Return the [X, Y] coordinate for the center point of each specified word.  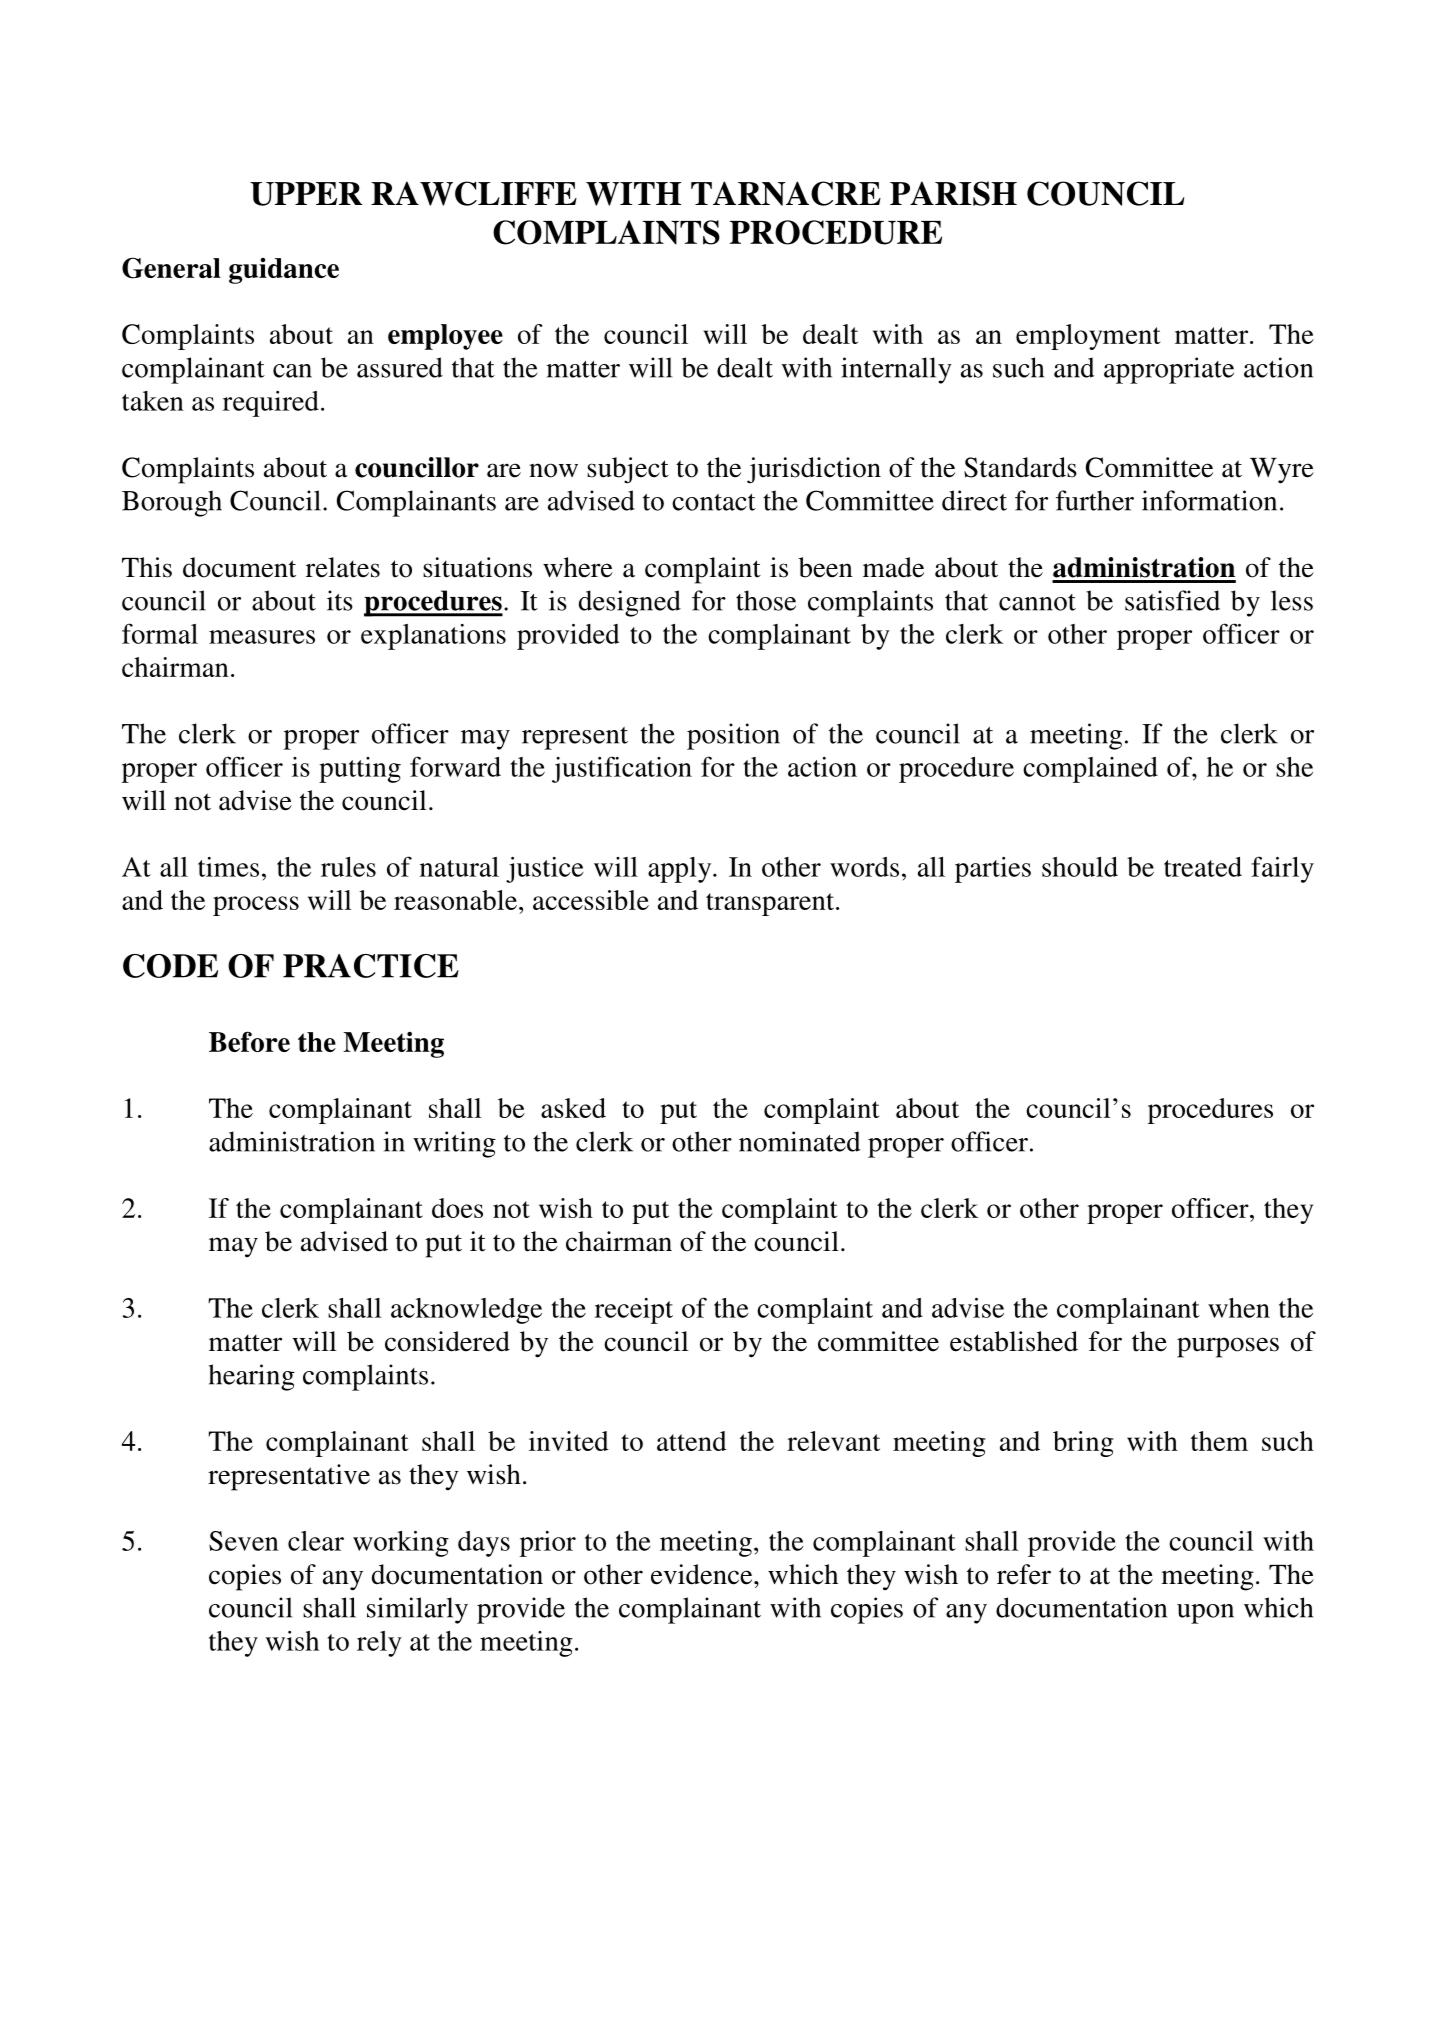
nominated [799, 1141]
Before [249, 1041]
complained [1090, 770]
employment [1088, 337]
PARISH [953, 193]
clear [316, 1541]
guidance [284, 271]
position [733, 736]
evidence [703, 1574]
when [1239, 1308]
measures [262, 637]
